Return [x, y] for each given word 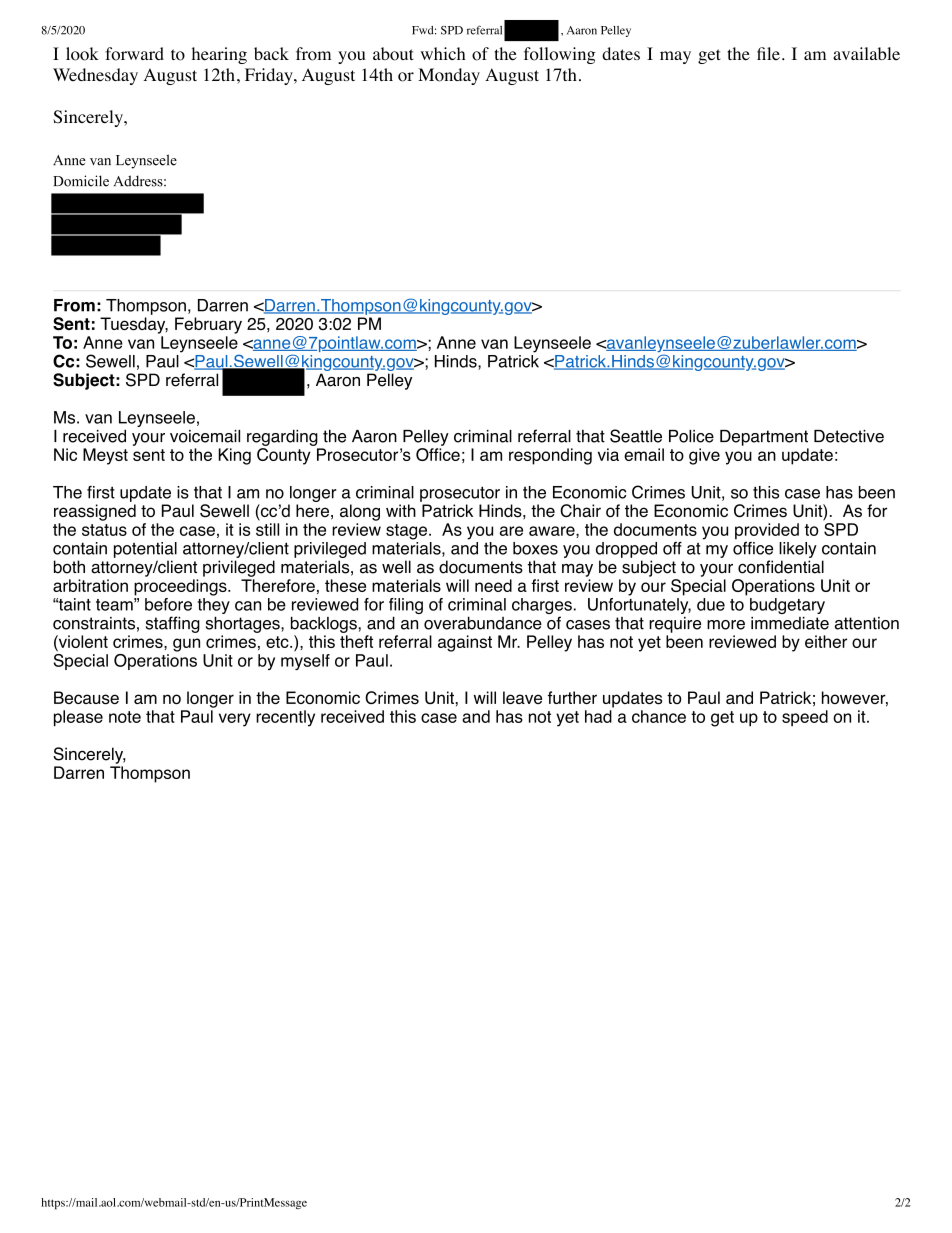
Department [764, 438]
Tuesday [134, 325]
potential [145, 550]
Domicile [81, 181]
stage [406, 532]
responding [550, 456]
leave [522, 697]
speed [805, 718]
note [125, 717]
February [208, 325]
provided [767, 532]
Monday [449, 76]
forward [134, 54]
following [560, 55]
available [866, 53]
